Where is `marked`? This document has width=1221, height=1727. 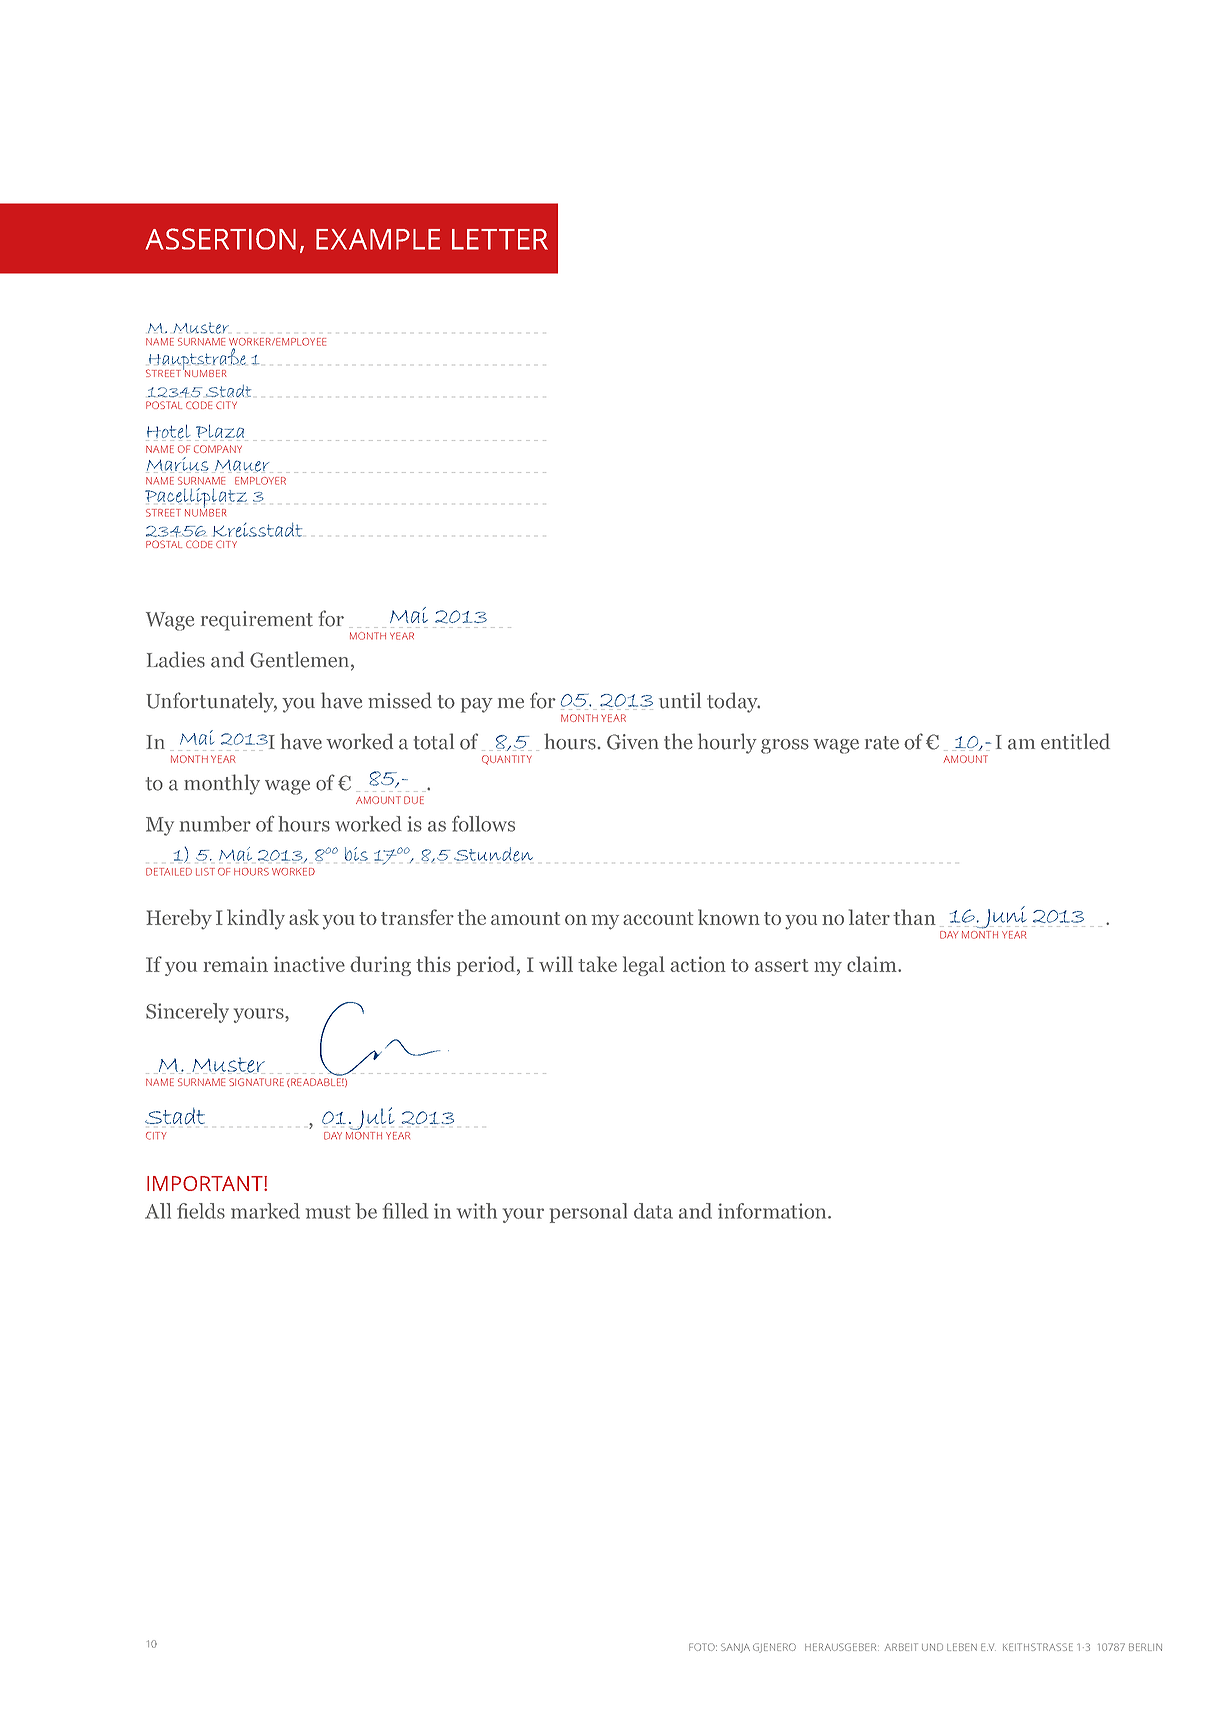
marked is located at coordinates (265, 1211).
